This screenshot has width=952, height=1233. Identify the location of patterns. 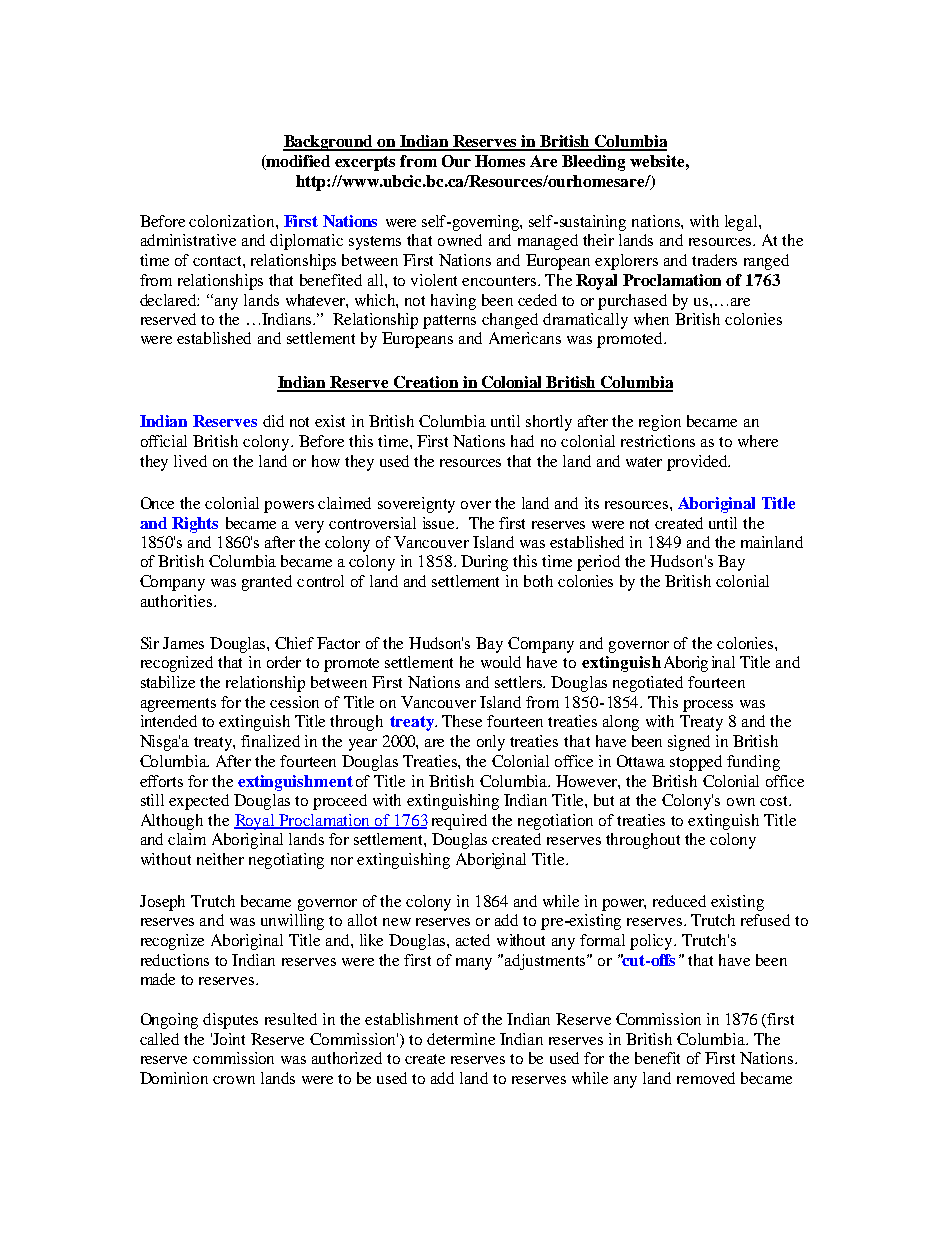
(449, 322).
